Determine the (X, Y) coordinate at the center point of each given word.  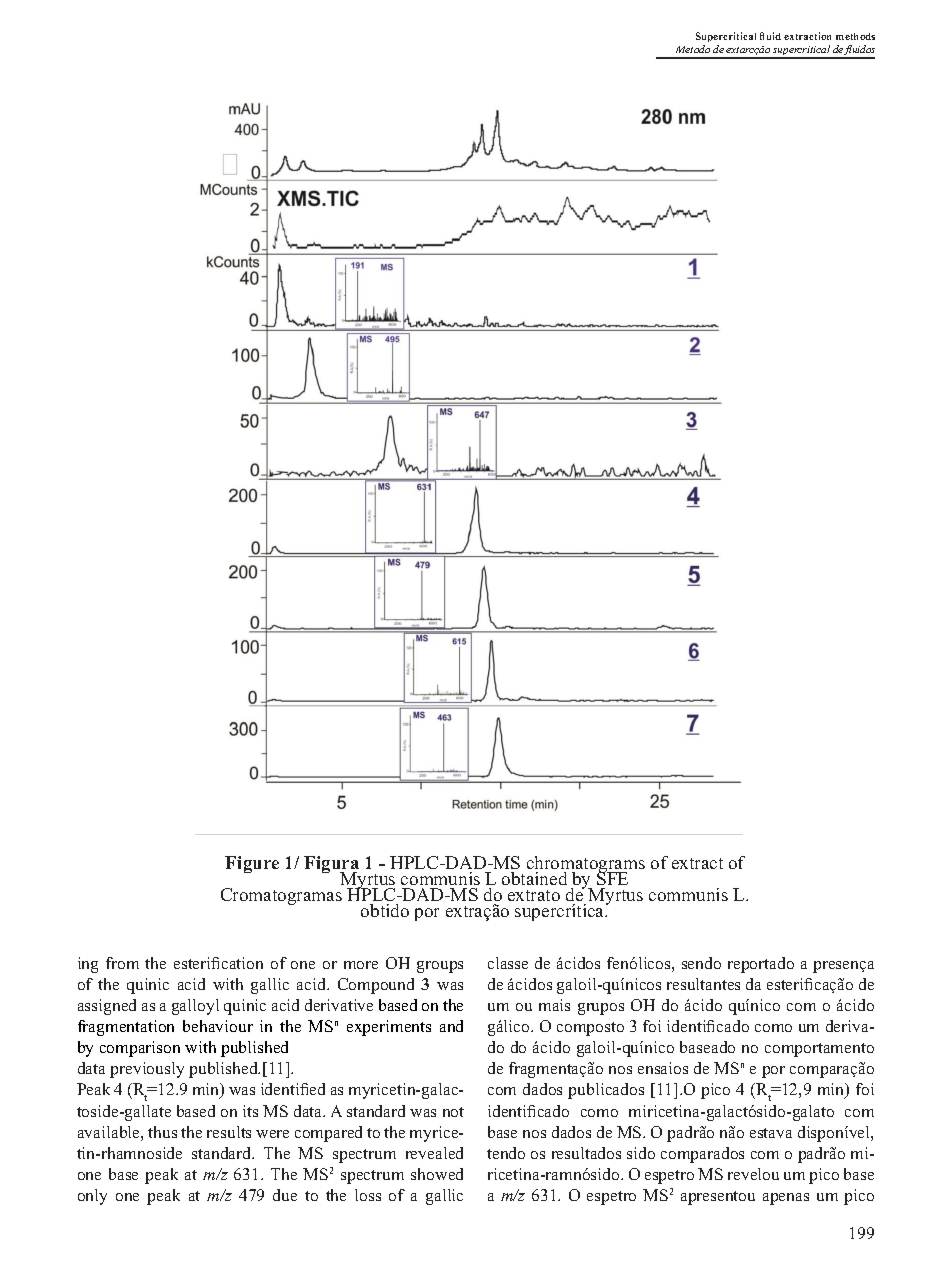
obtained (534, 878)
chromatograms (586, 866)
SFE (612, 879)
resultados (586, 1153)
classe (508, 963)
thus (162, 1132)
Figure (252, 864)
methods (855, 36)
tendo (506, 1153)
